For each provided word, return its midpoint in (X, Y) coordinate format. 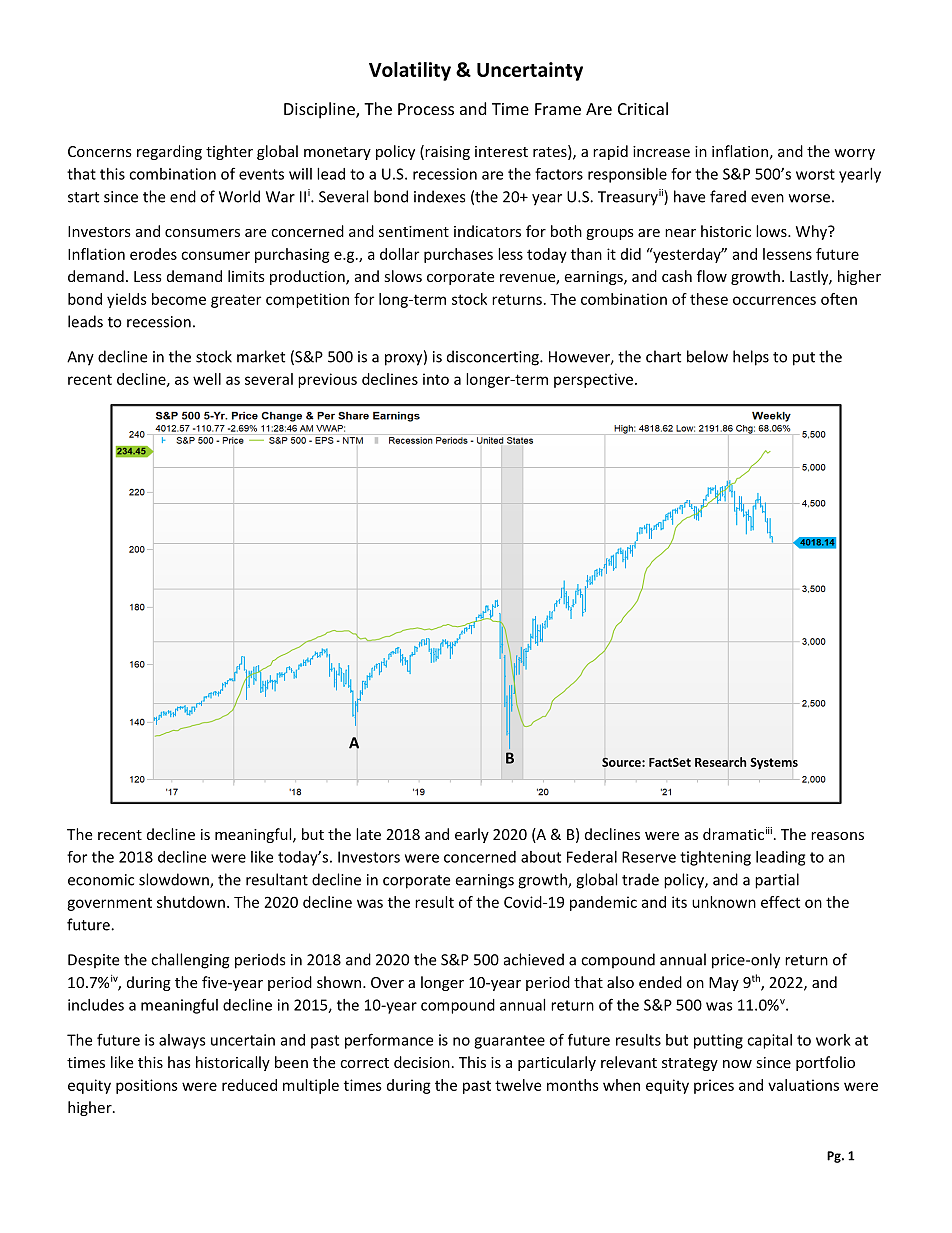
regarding (169, 152)
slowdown (175, 880)
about (541, 857)
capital (769, 1041)
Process (426, 109)
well (207, 379)
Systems (774, 763)
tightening (715, 858)
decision (422, 1062)
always (182, 1041)
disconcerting (494, 358)
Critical (643, 108)
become (179, 299)
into (436, 379)
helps (751, 358)
